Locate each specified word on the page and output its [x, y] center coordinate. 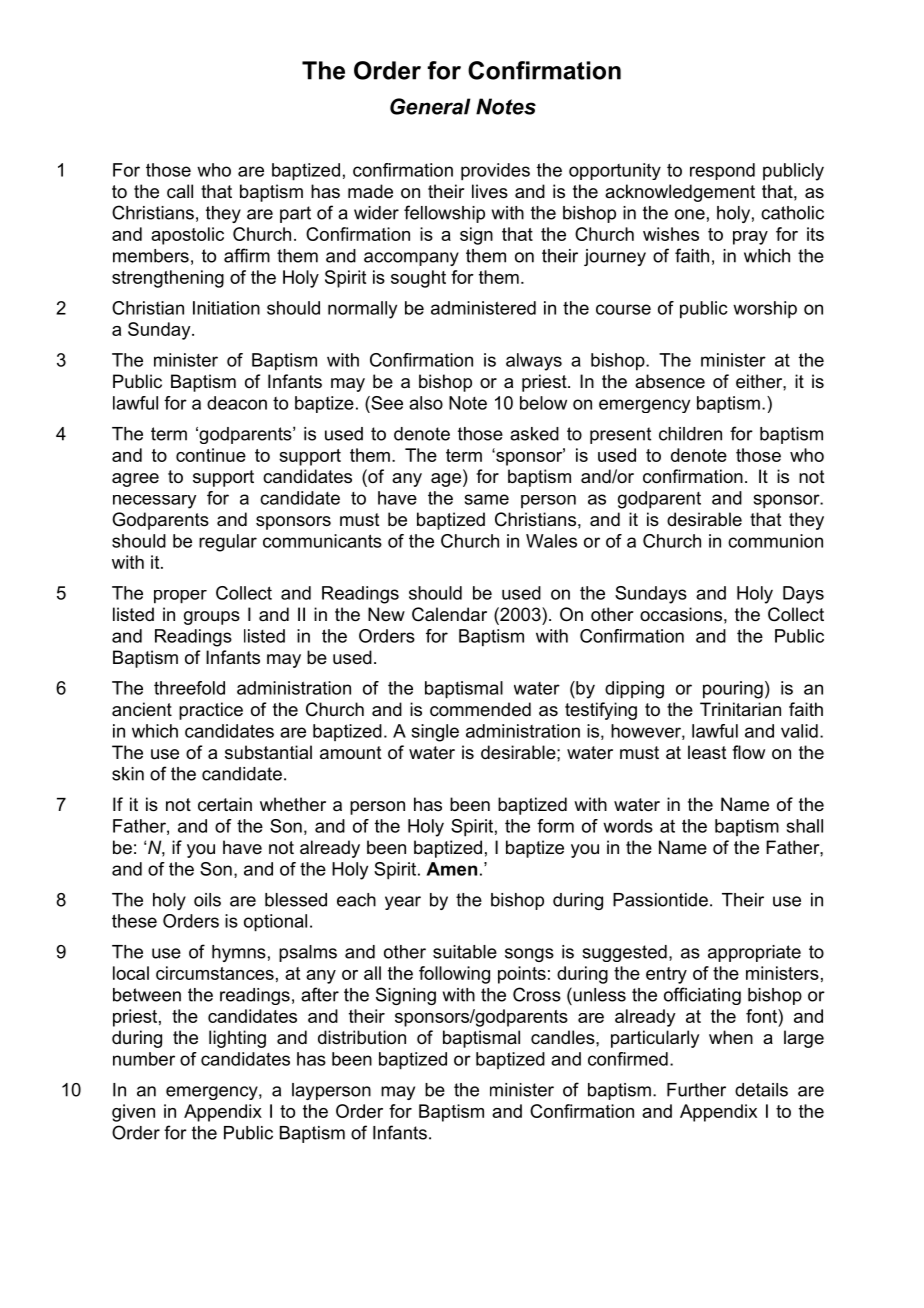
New [386, 614]
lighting [237, 1039]
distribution [362, 1037]
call [180, 191]
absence [670, 381]
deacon [237, 403]
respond [722, 171]
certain [225, 804]
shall [805, 826]
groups [212, 618]
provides [495, 172]
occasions [681, 614]
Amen [451, 869]
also [426, 403]
